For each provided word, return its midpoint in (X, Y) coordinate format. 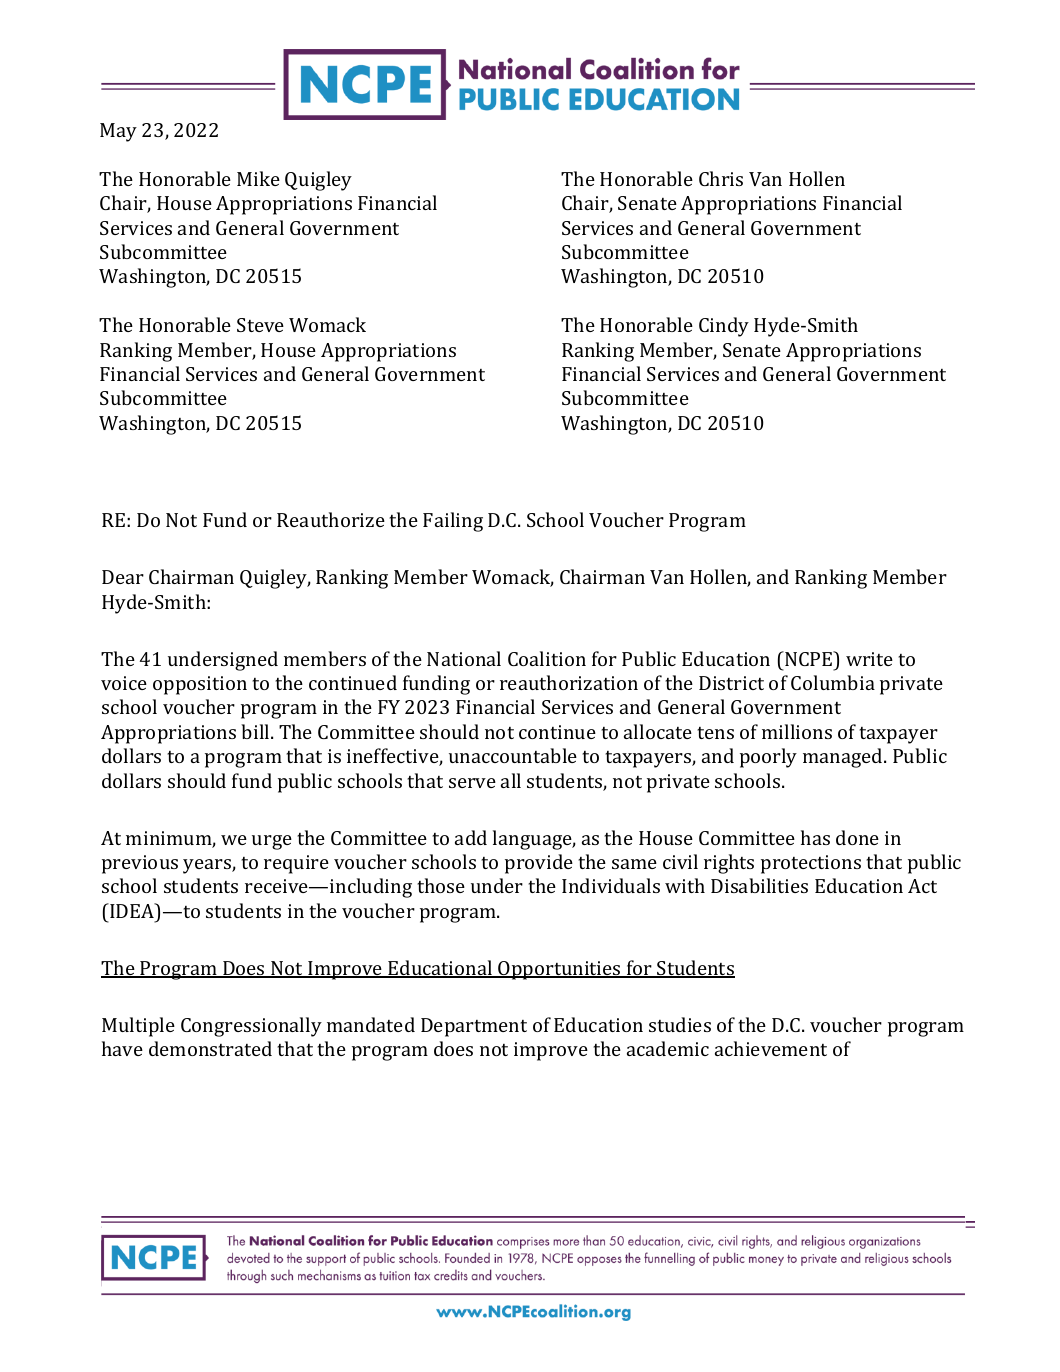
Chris (721, 178)
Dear (123, 577)
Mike (258, 178)
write (869, 659)
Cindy (724, 327)
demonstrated (210, 1048)
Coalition (547, 658)
